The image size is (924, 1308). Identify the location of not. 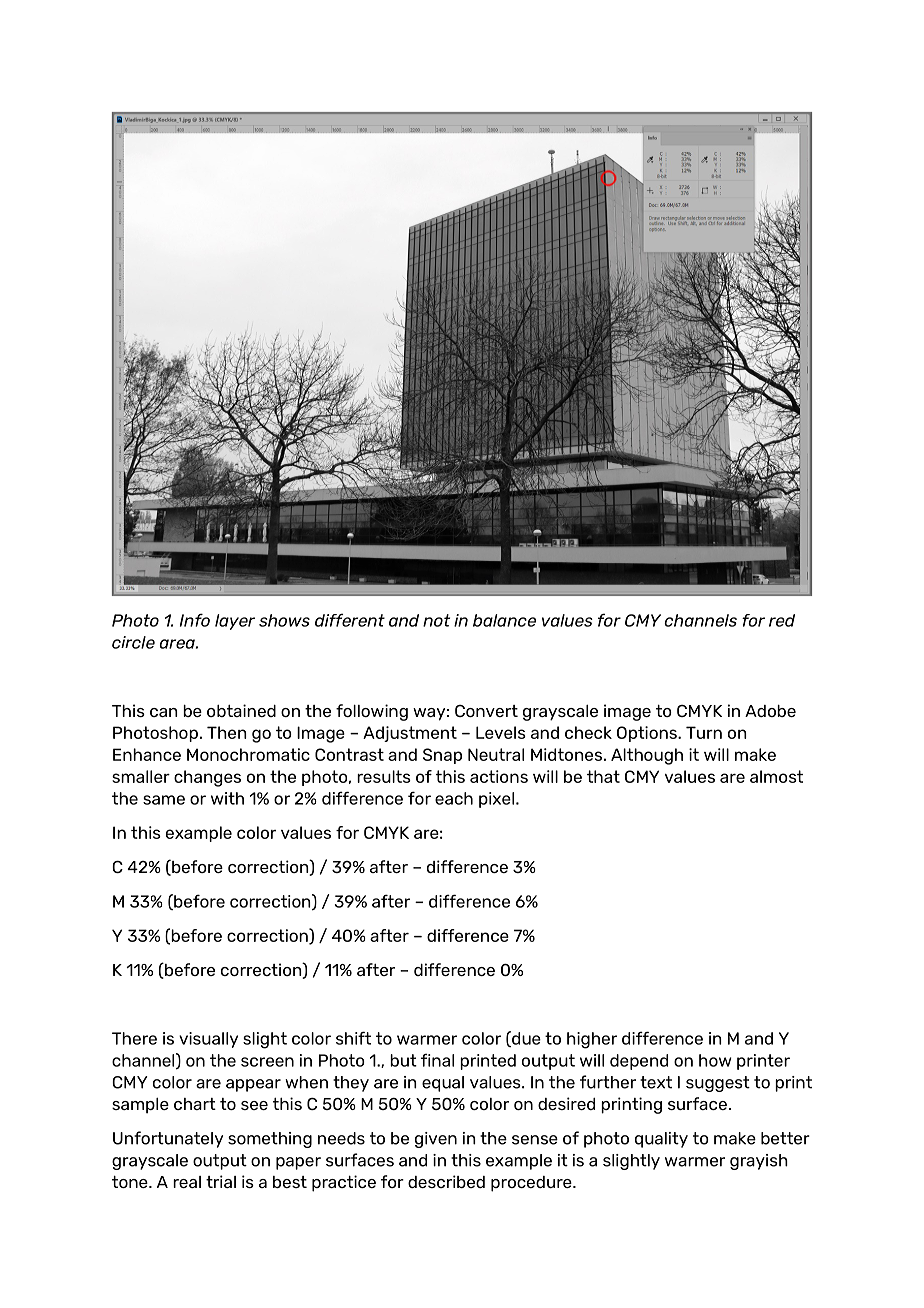
(436, 620).
